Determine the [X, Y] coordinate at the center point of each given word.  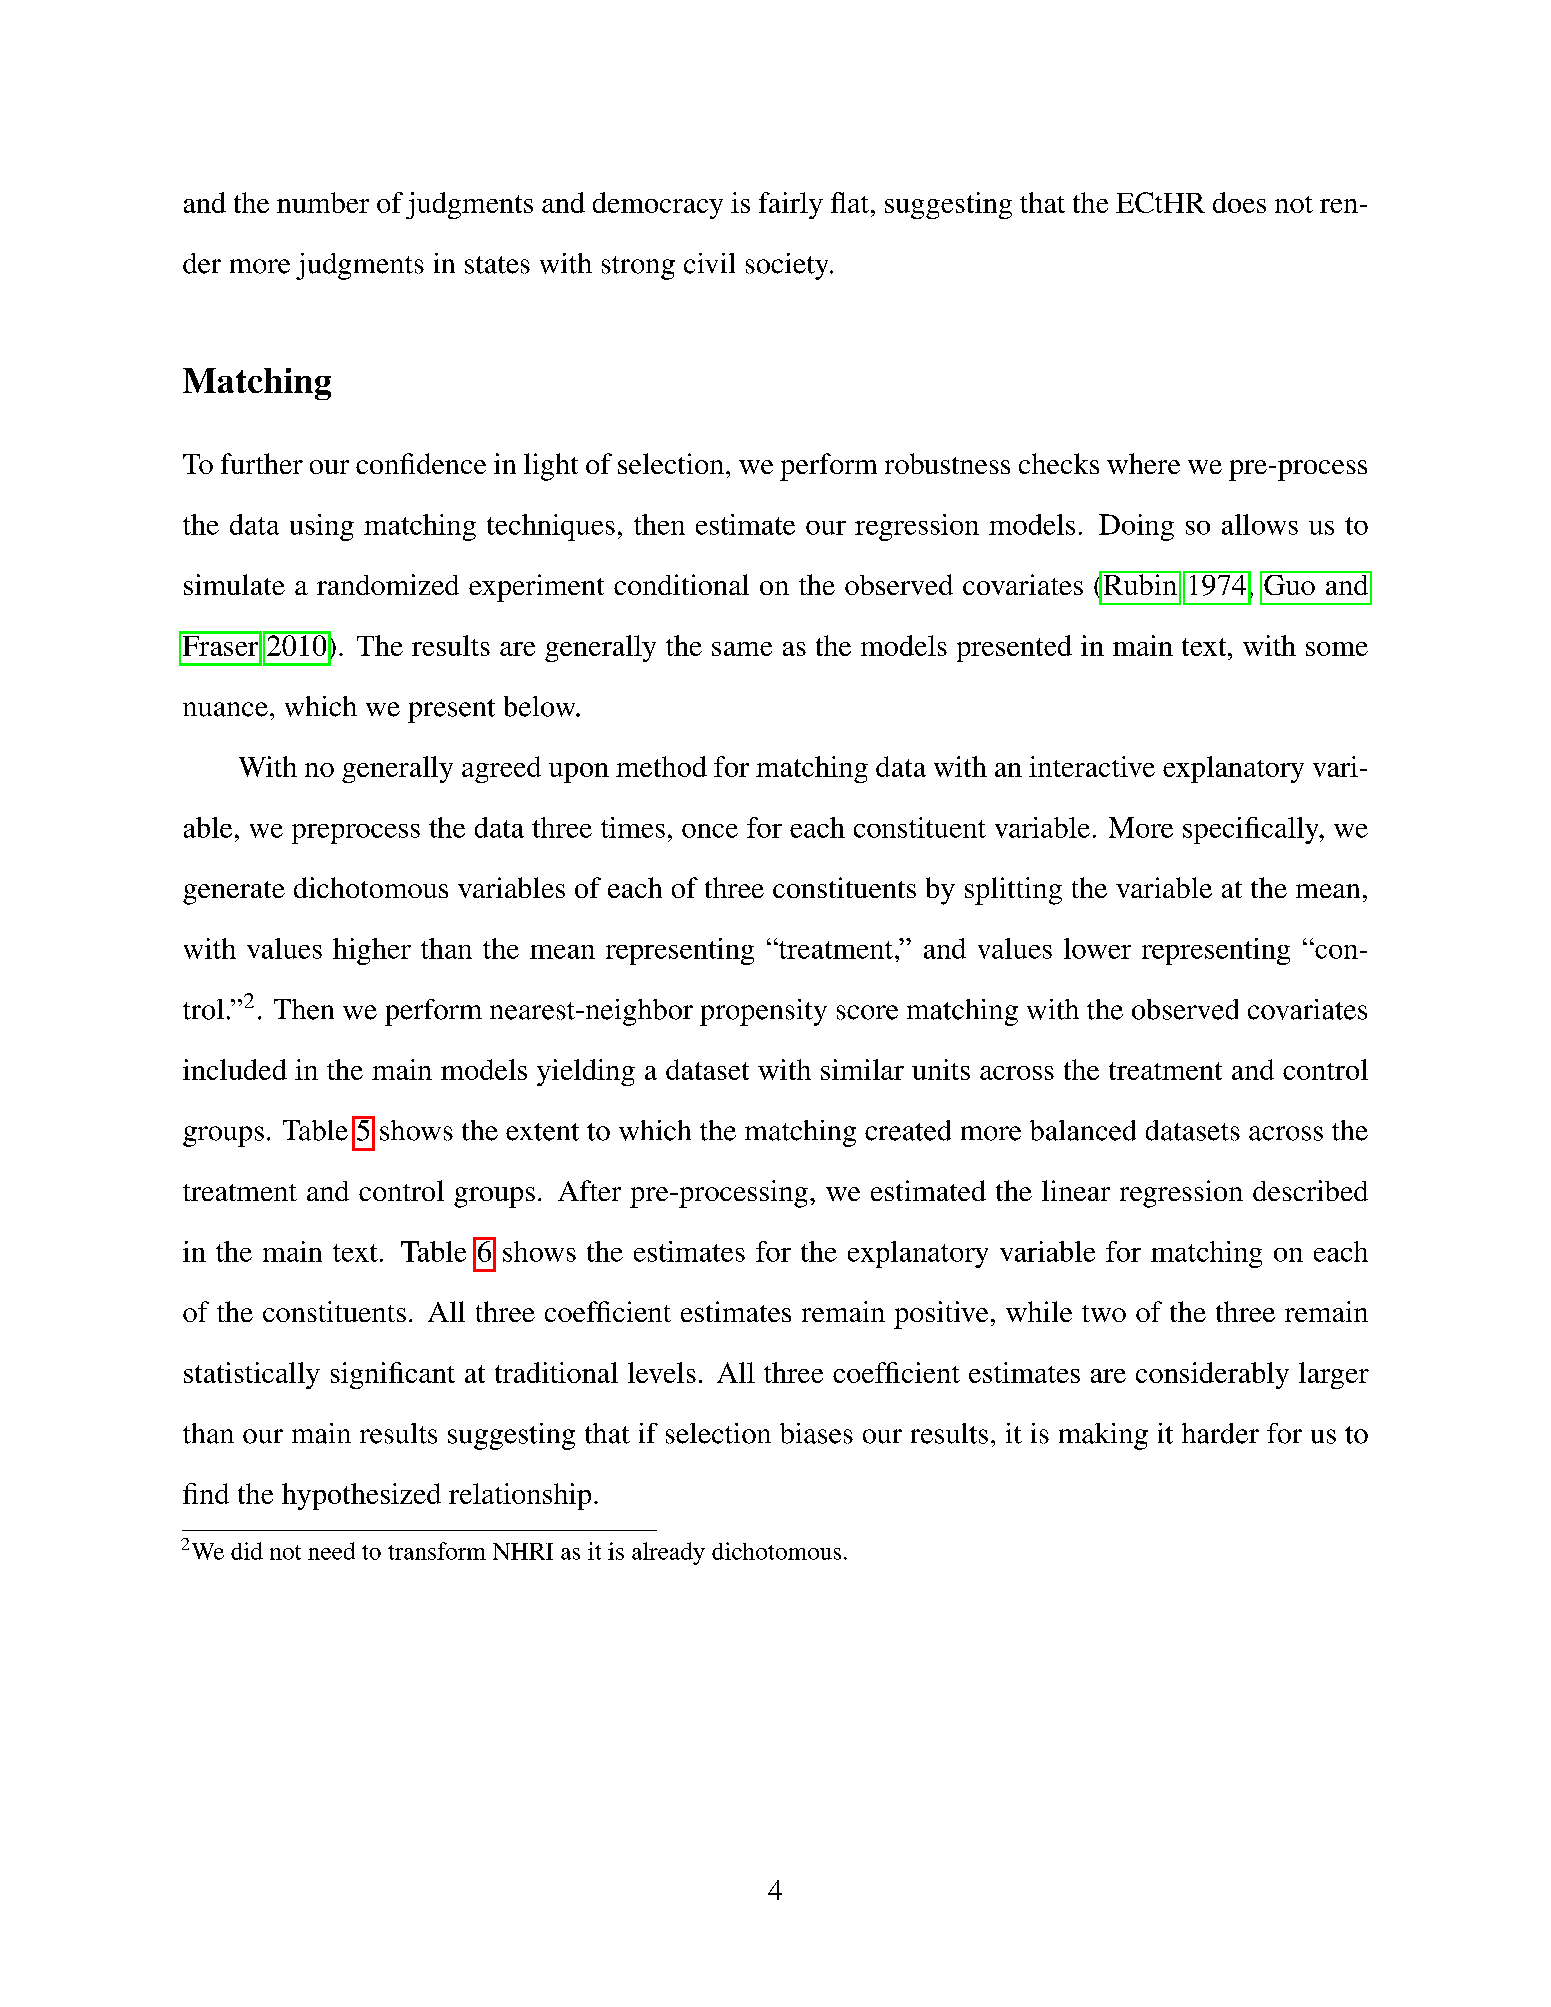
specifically [1252, 830]
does [1239, 202]
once [710, 831]
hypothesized [361, 1496]
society [788, 266]
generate [234, 893]
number [323, 202]
